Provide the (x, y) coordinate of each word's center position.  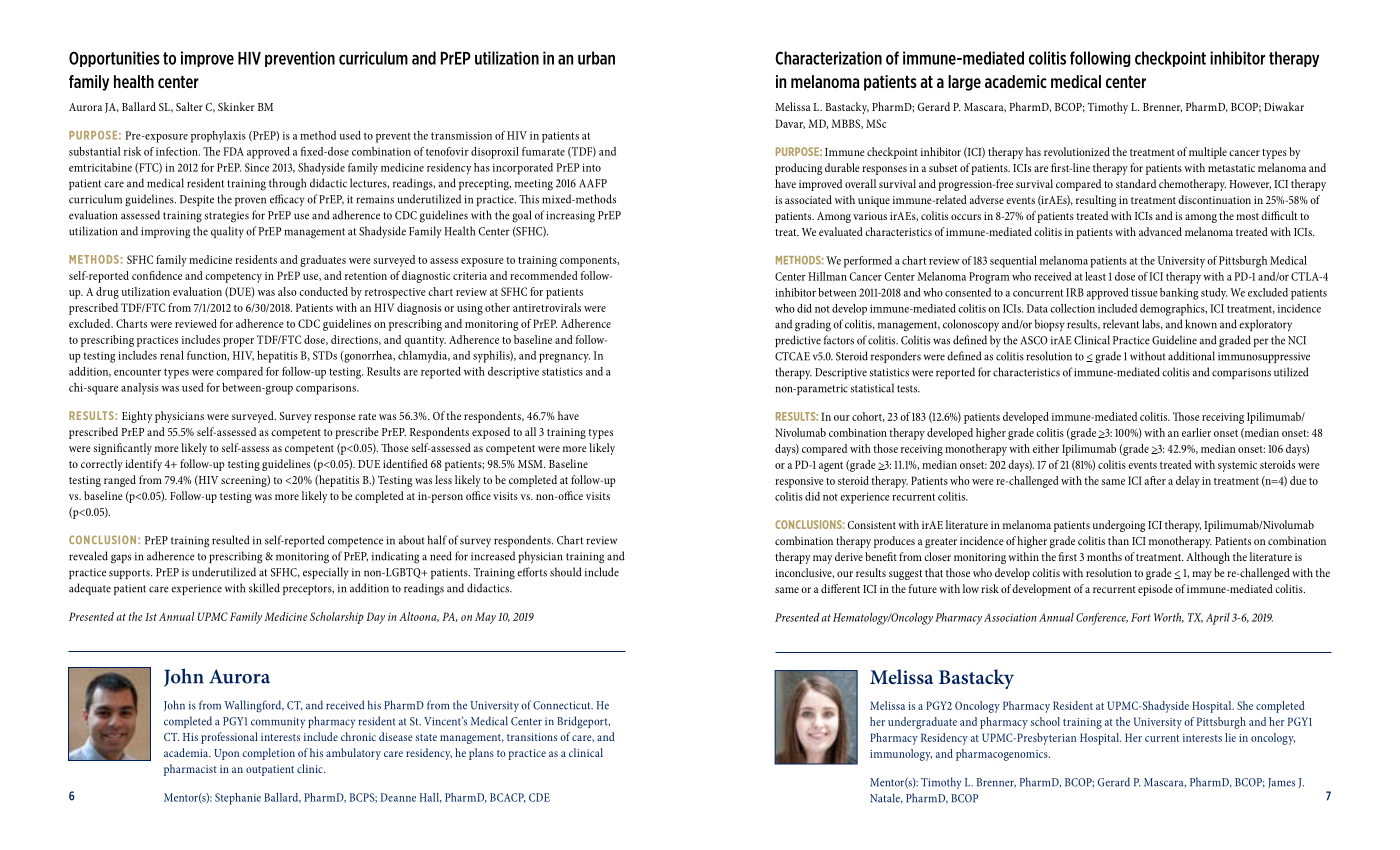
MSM (531, 464)
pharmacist (190, 770)
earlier (1196, 432)
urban (596, 58)
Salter (189, 106)
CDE (539, 797)
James (1281, 783)
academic (1016, 81)
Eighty (137, 417)
